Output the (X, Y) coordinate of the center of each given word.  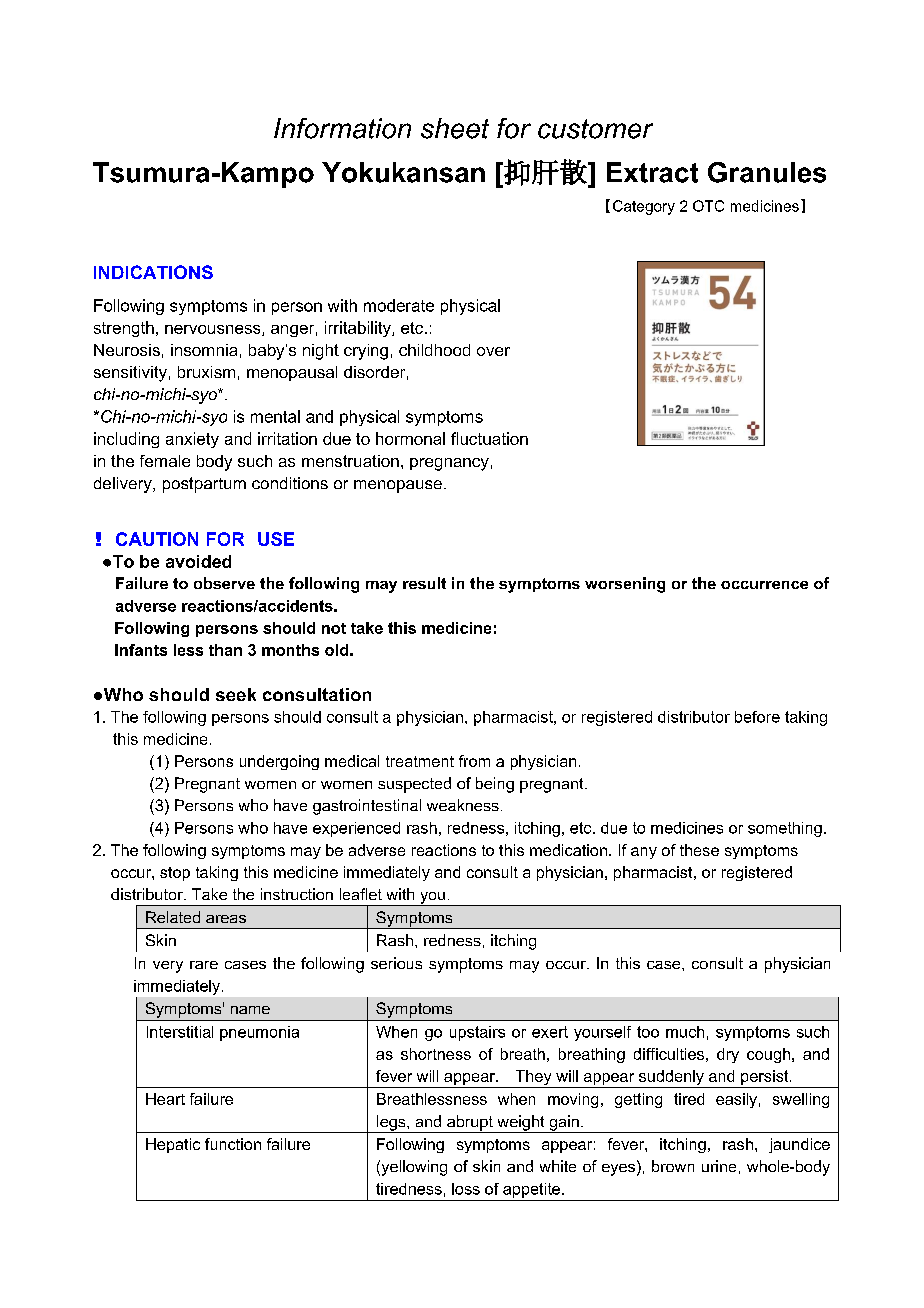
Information (342, 128)
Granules (767, 172)
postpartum (204, 485)
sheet (455, 128)
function (233, 1144)
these (699, 850)
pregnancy (449, 464)
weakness (463, 805)
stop (175, 874)
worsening (625, 585)
